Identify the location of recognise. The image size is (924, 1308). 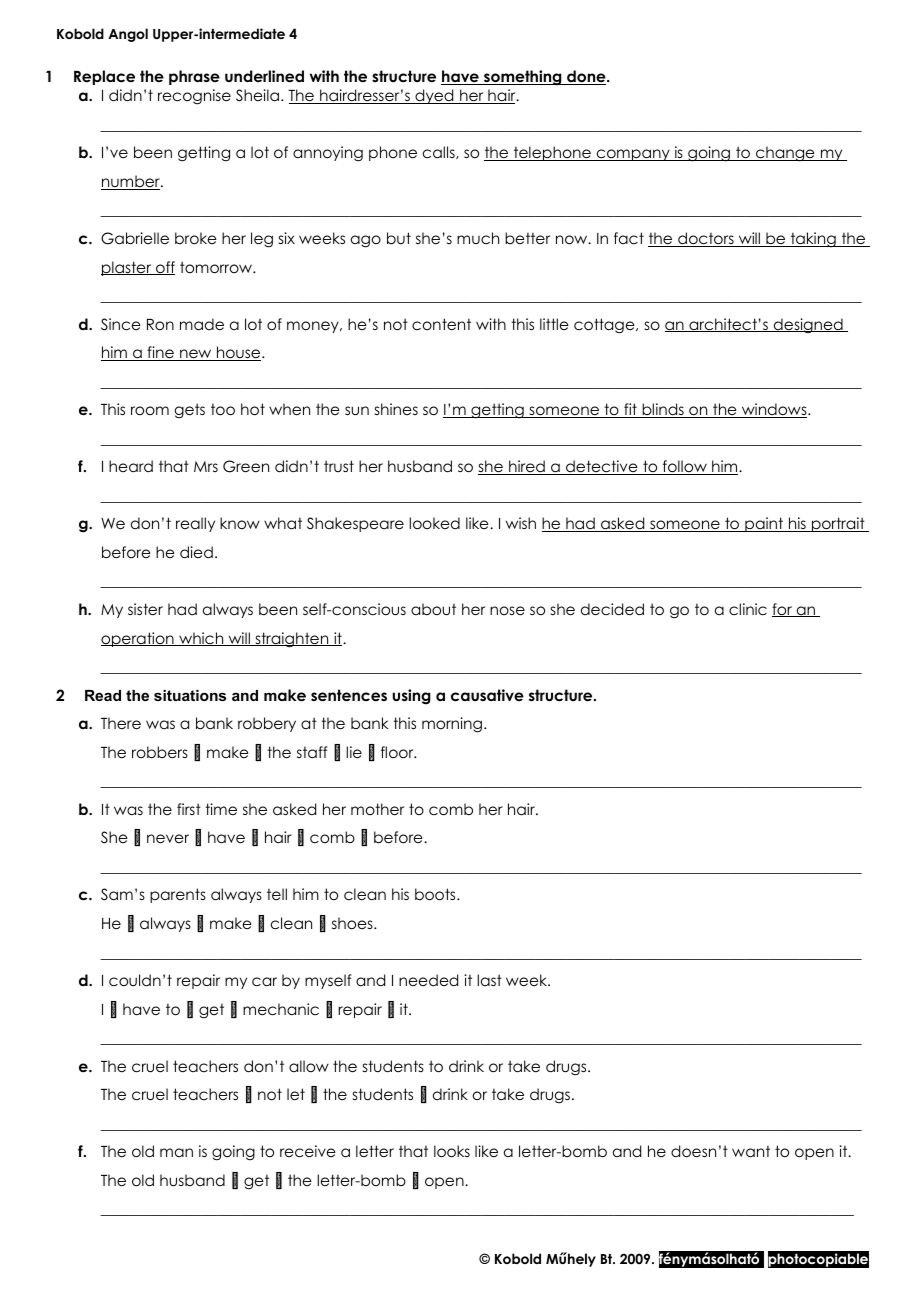
(194, 97).
